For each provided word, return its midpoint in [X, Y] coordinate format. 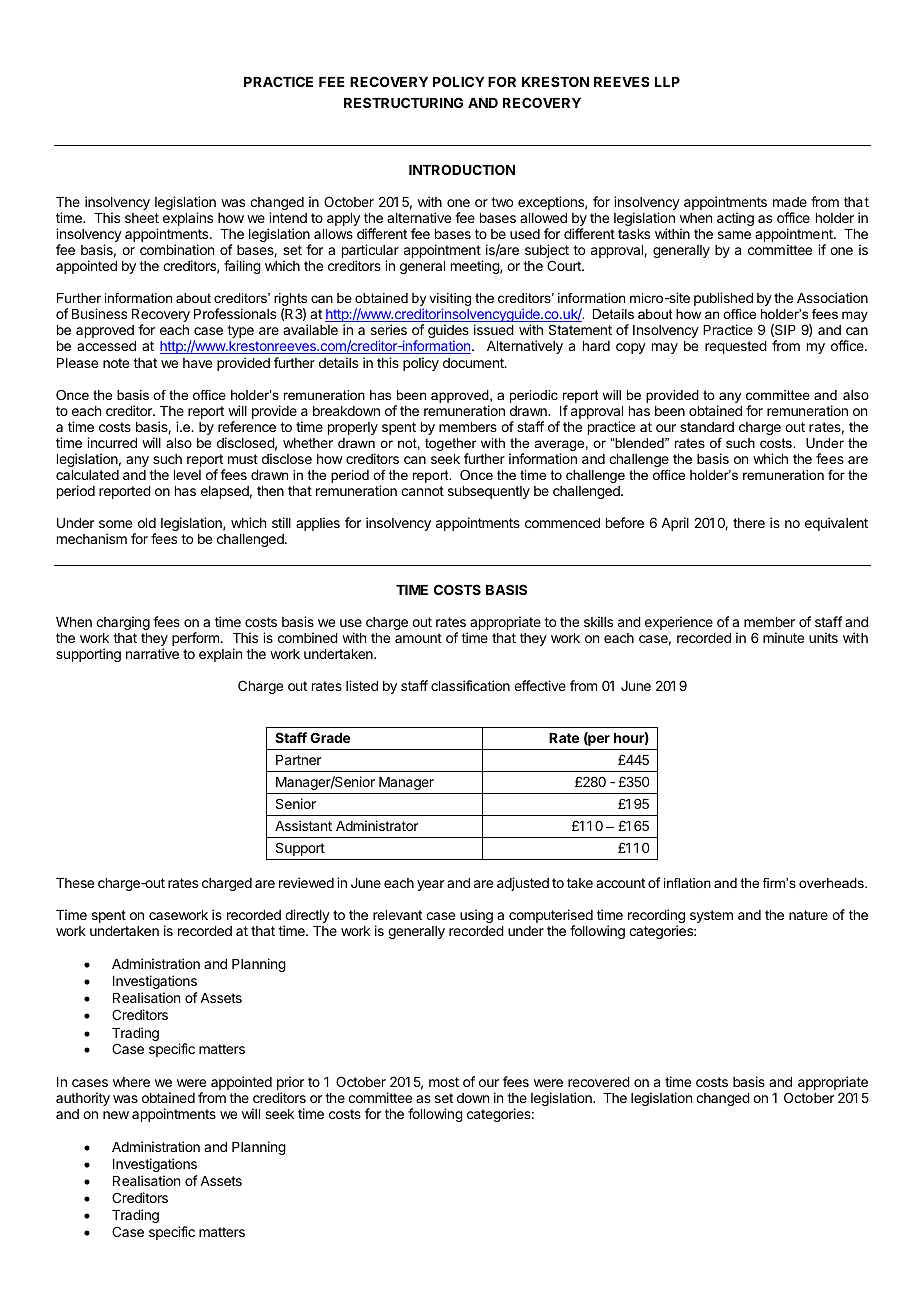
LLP [667, 82]
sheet [142, 218]
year [430, 885]
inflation [687, 883]
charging [123, 623]
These [75, 883]
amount [418, 638]
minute [783, 637]
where [131, 1082]
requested [736, 347]
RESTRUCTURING [403, 102]
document [474, 363]
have [197, 363]
